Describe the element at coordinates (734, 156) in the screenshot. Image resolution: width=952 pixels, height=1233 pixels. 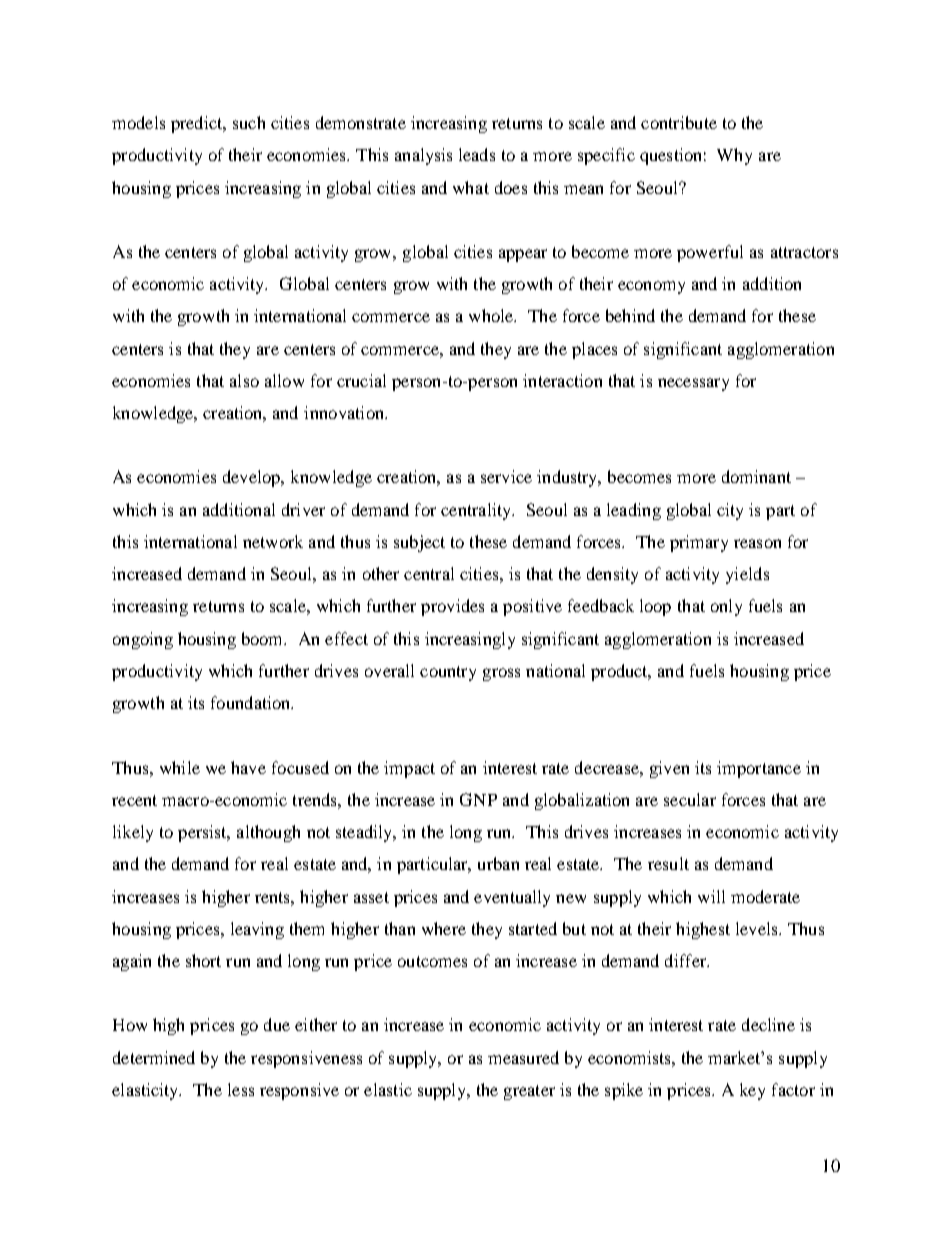
I see `Why` at that location.
